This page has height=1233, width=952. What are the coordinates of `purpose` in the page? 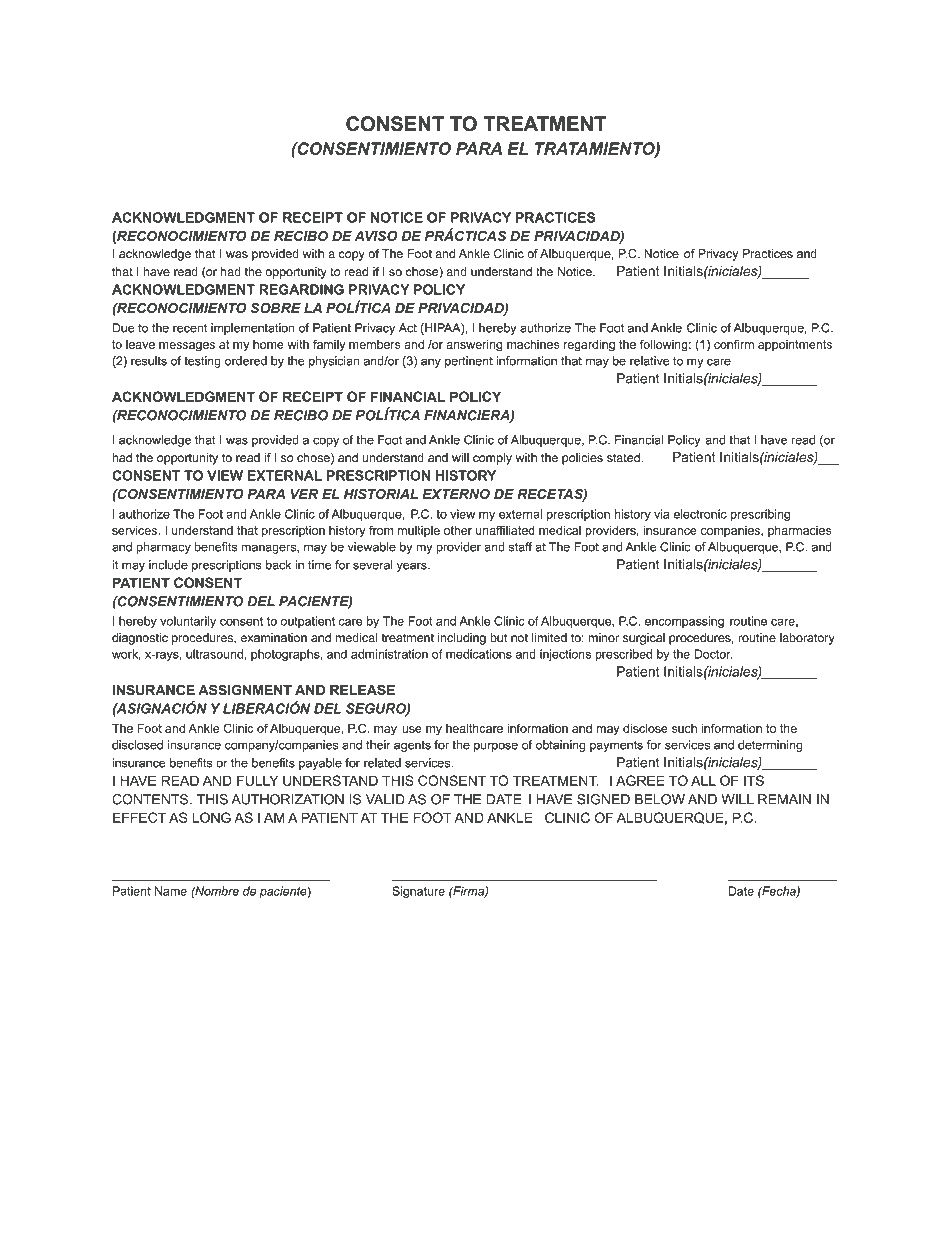 It's located at (496, 747).
